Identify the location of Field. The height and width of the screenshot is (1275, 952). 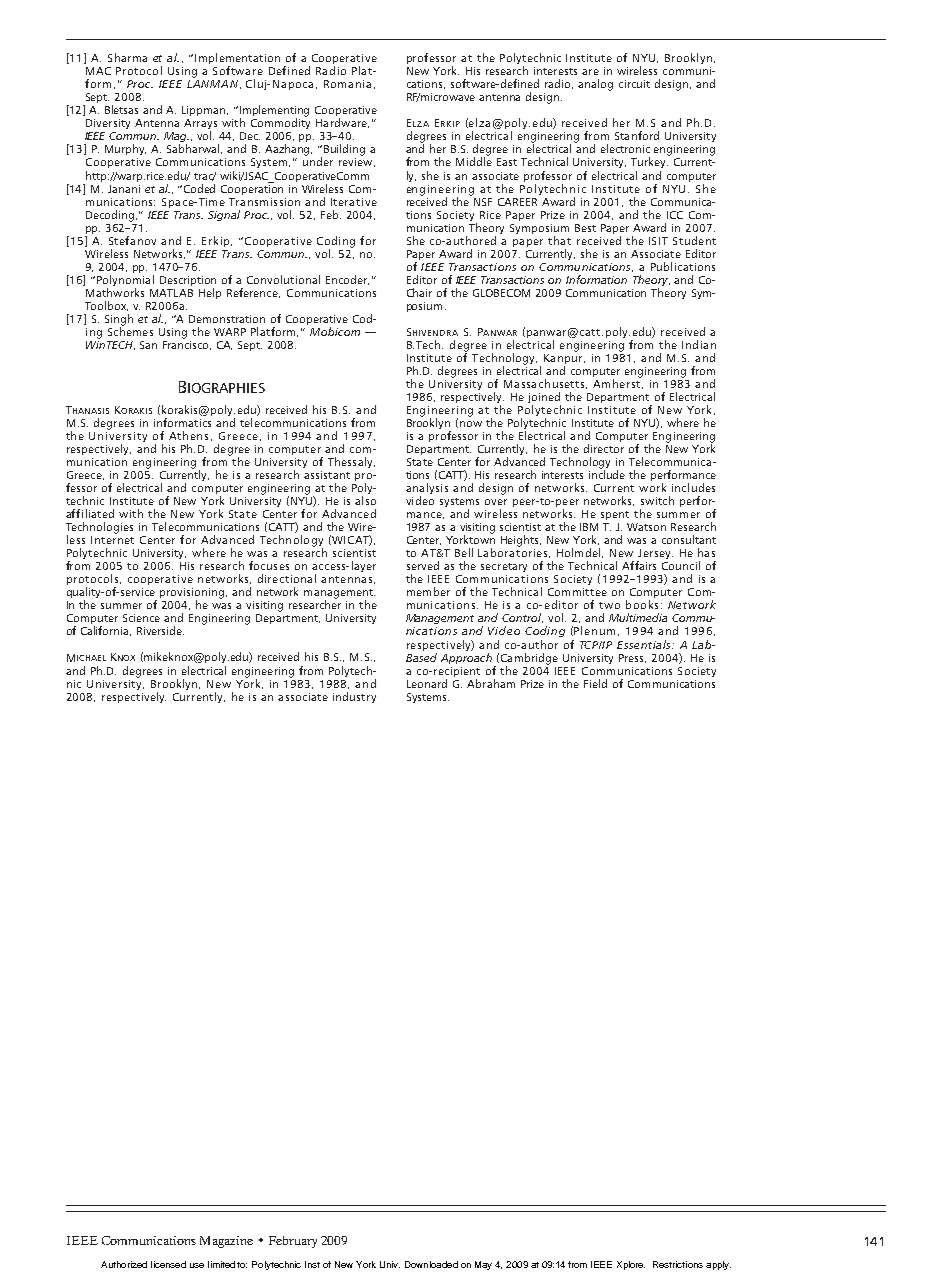
(595, 683).
